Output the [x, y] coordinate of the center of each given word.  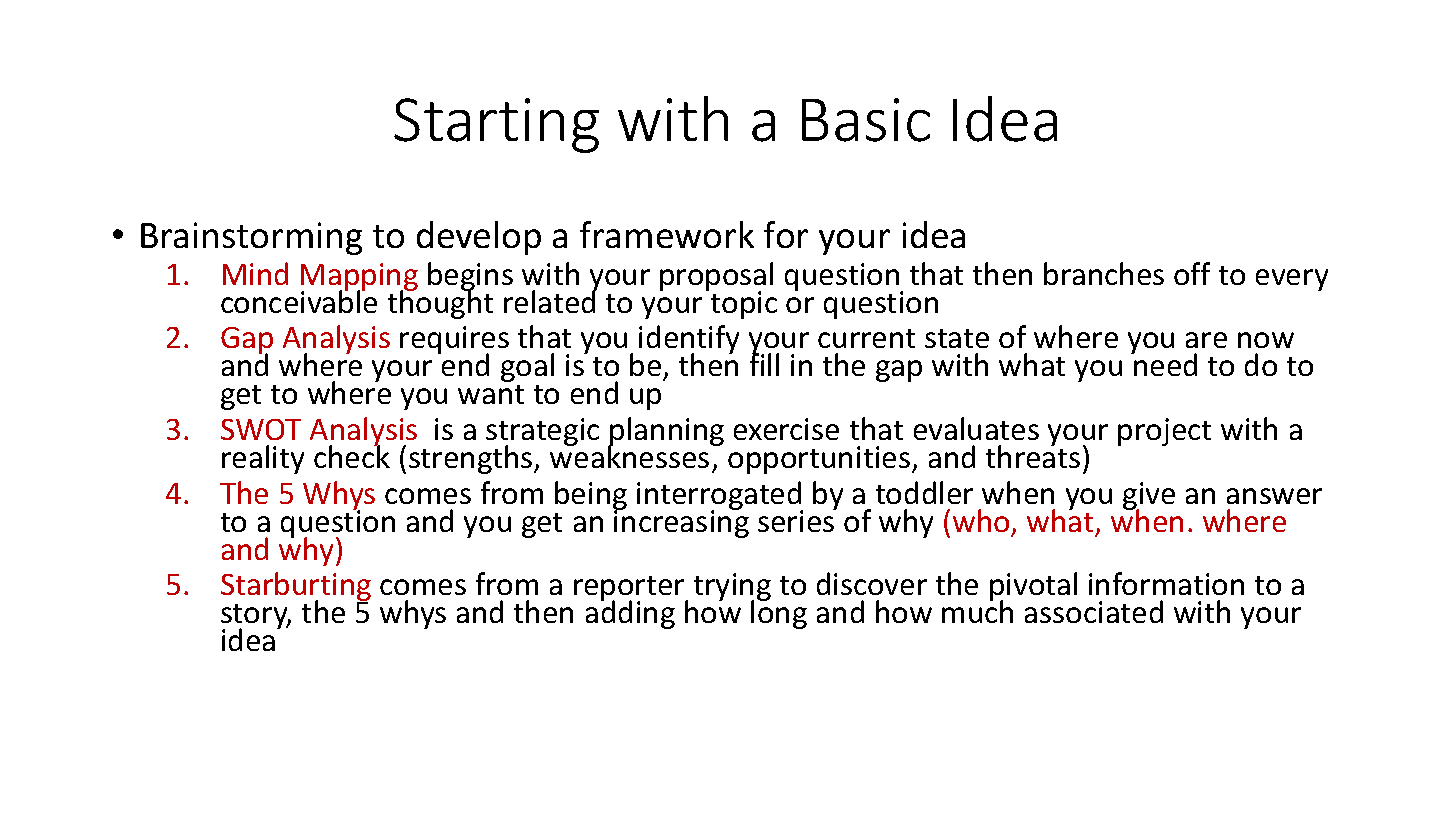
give [1149, 497]
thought [440, 303]
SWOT [261, 429]
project [1164, 432]
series [797, 520]
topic [744, 305]
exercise [786, 429]
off [1192, 273]
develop [479, 238]
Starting [496, 125]
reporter [630, 590]
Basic [866, 120]
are [1206, 340]
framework [667, 234]
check [352, 456]
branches [1104, 273]
